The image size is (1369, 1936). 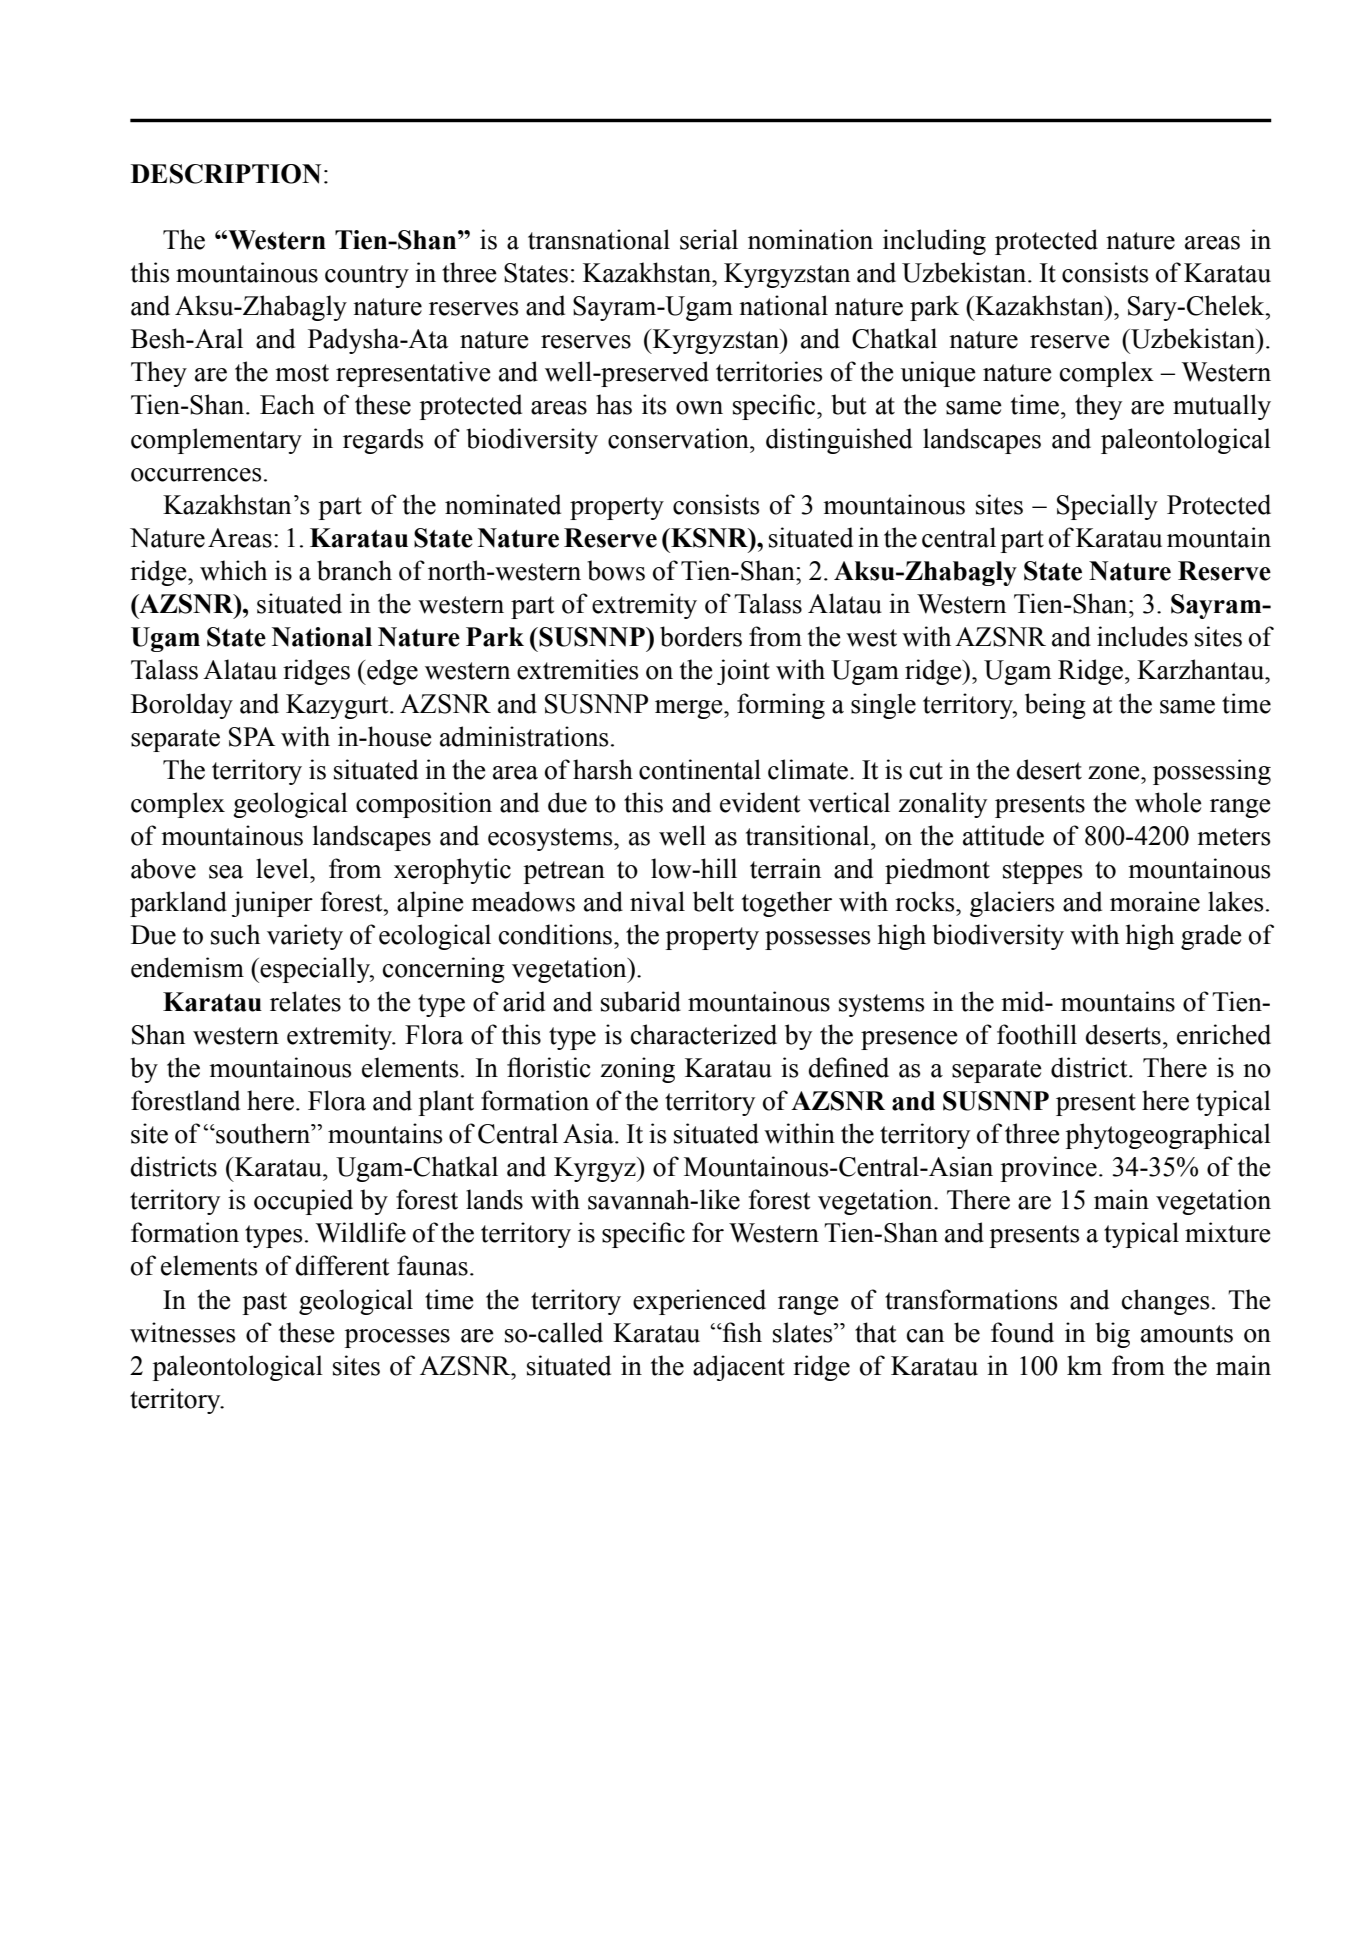 What do you see at coordinates (699, 1302) in the screenshot?
I see `experienced` at bounding box center [699, 1302].
